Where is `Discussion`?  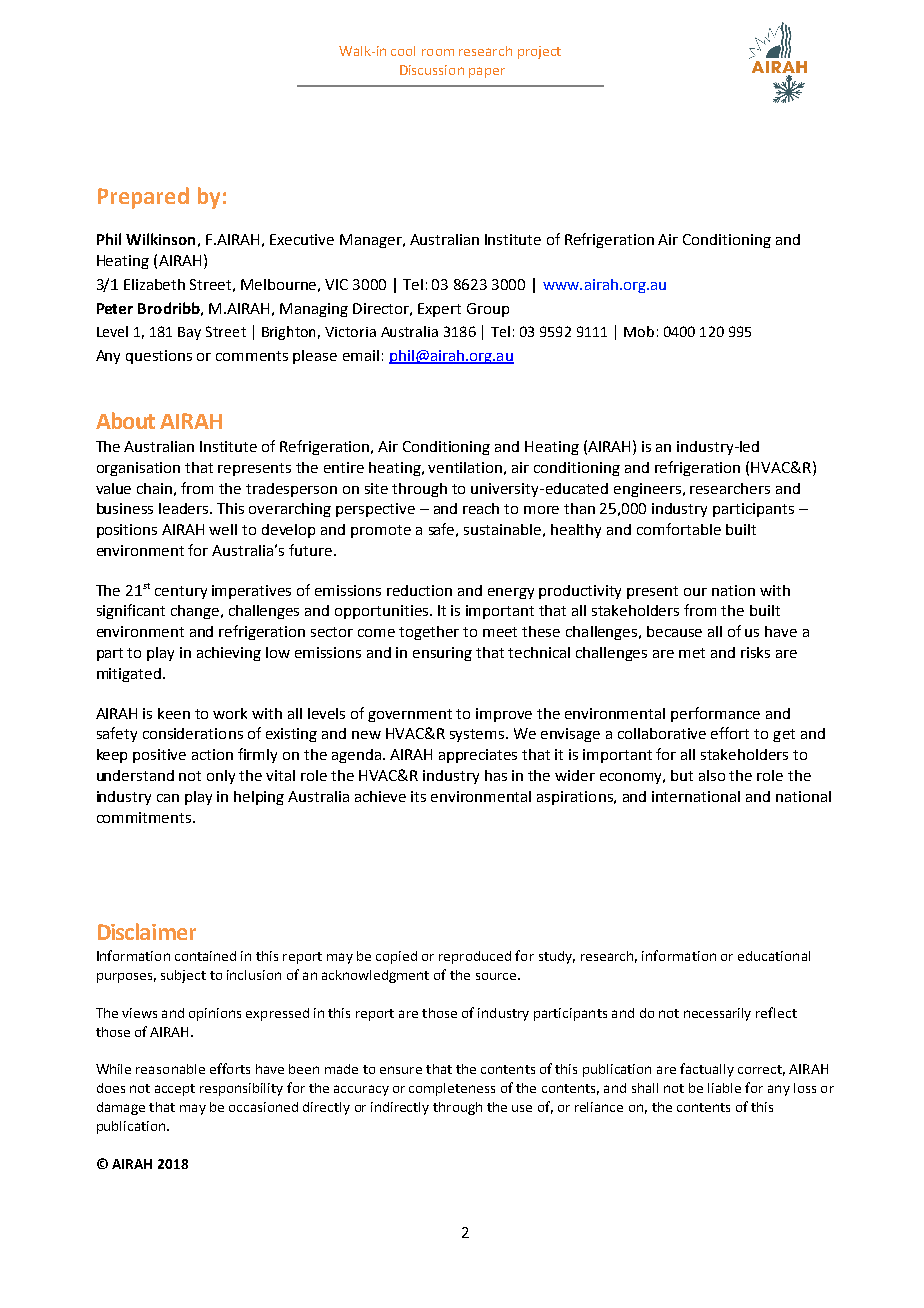 Discussion is located at coordinates (432, 70).
